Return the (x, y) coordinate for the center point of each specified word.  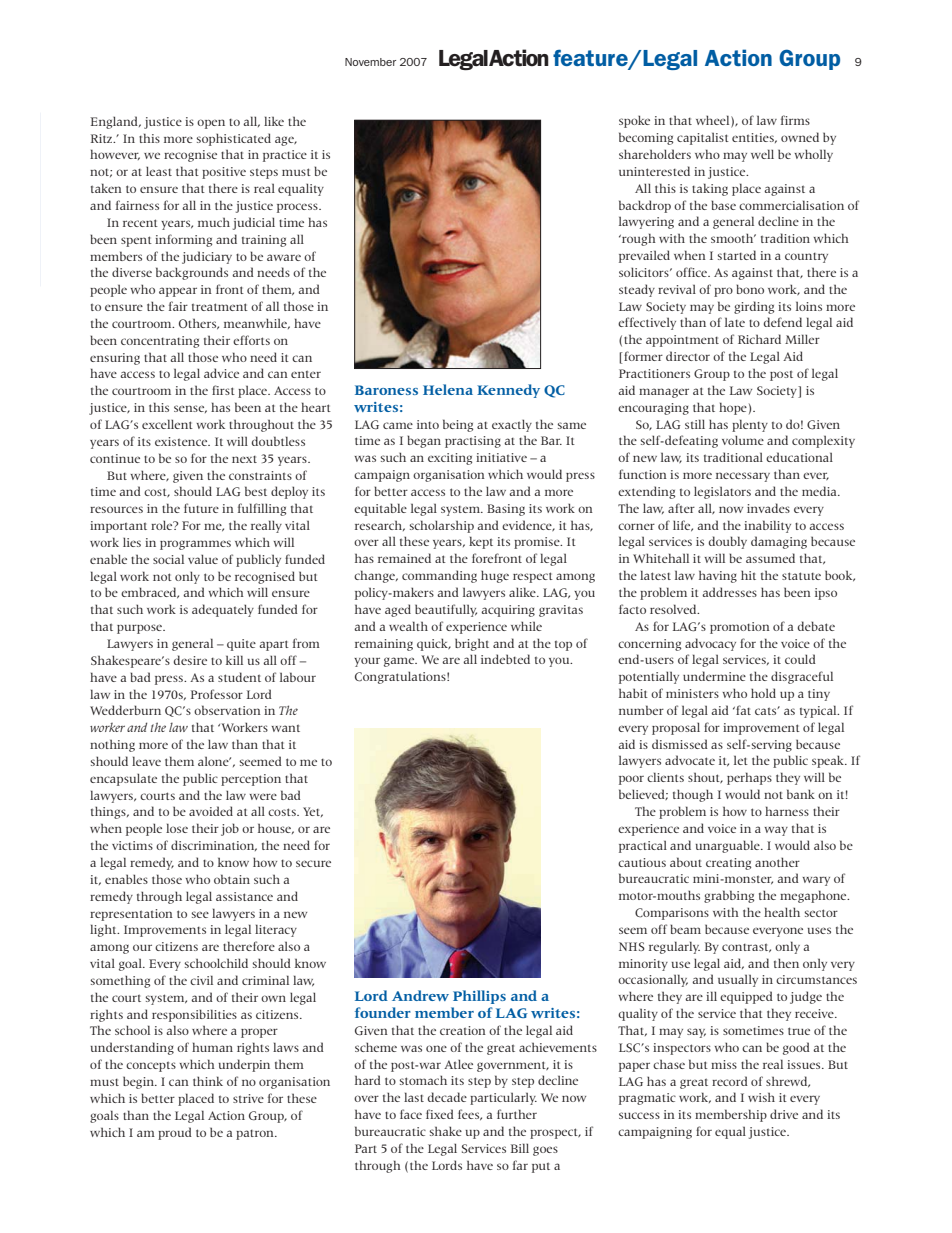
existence (182, 441)
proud (175, 1133)
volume (743, 440)
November (370, 62)
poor (631, 780)
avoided (211, 811)
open (211, 124)
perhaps (749, 778)
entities (754, 138)
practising (473, 442)
